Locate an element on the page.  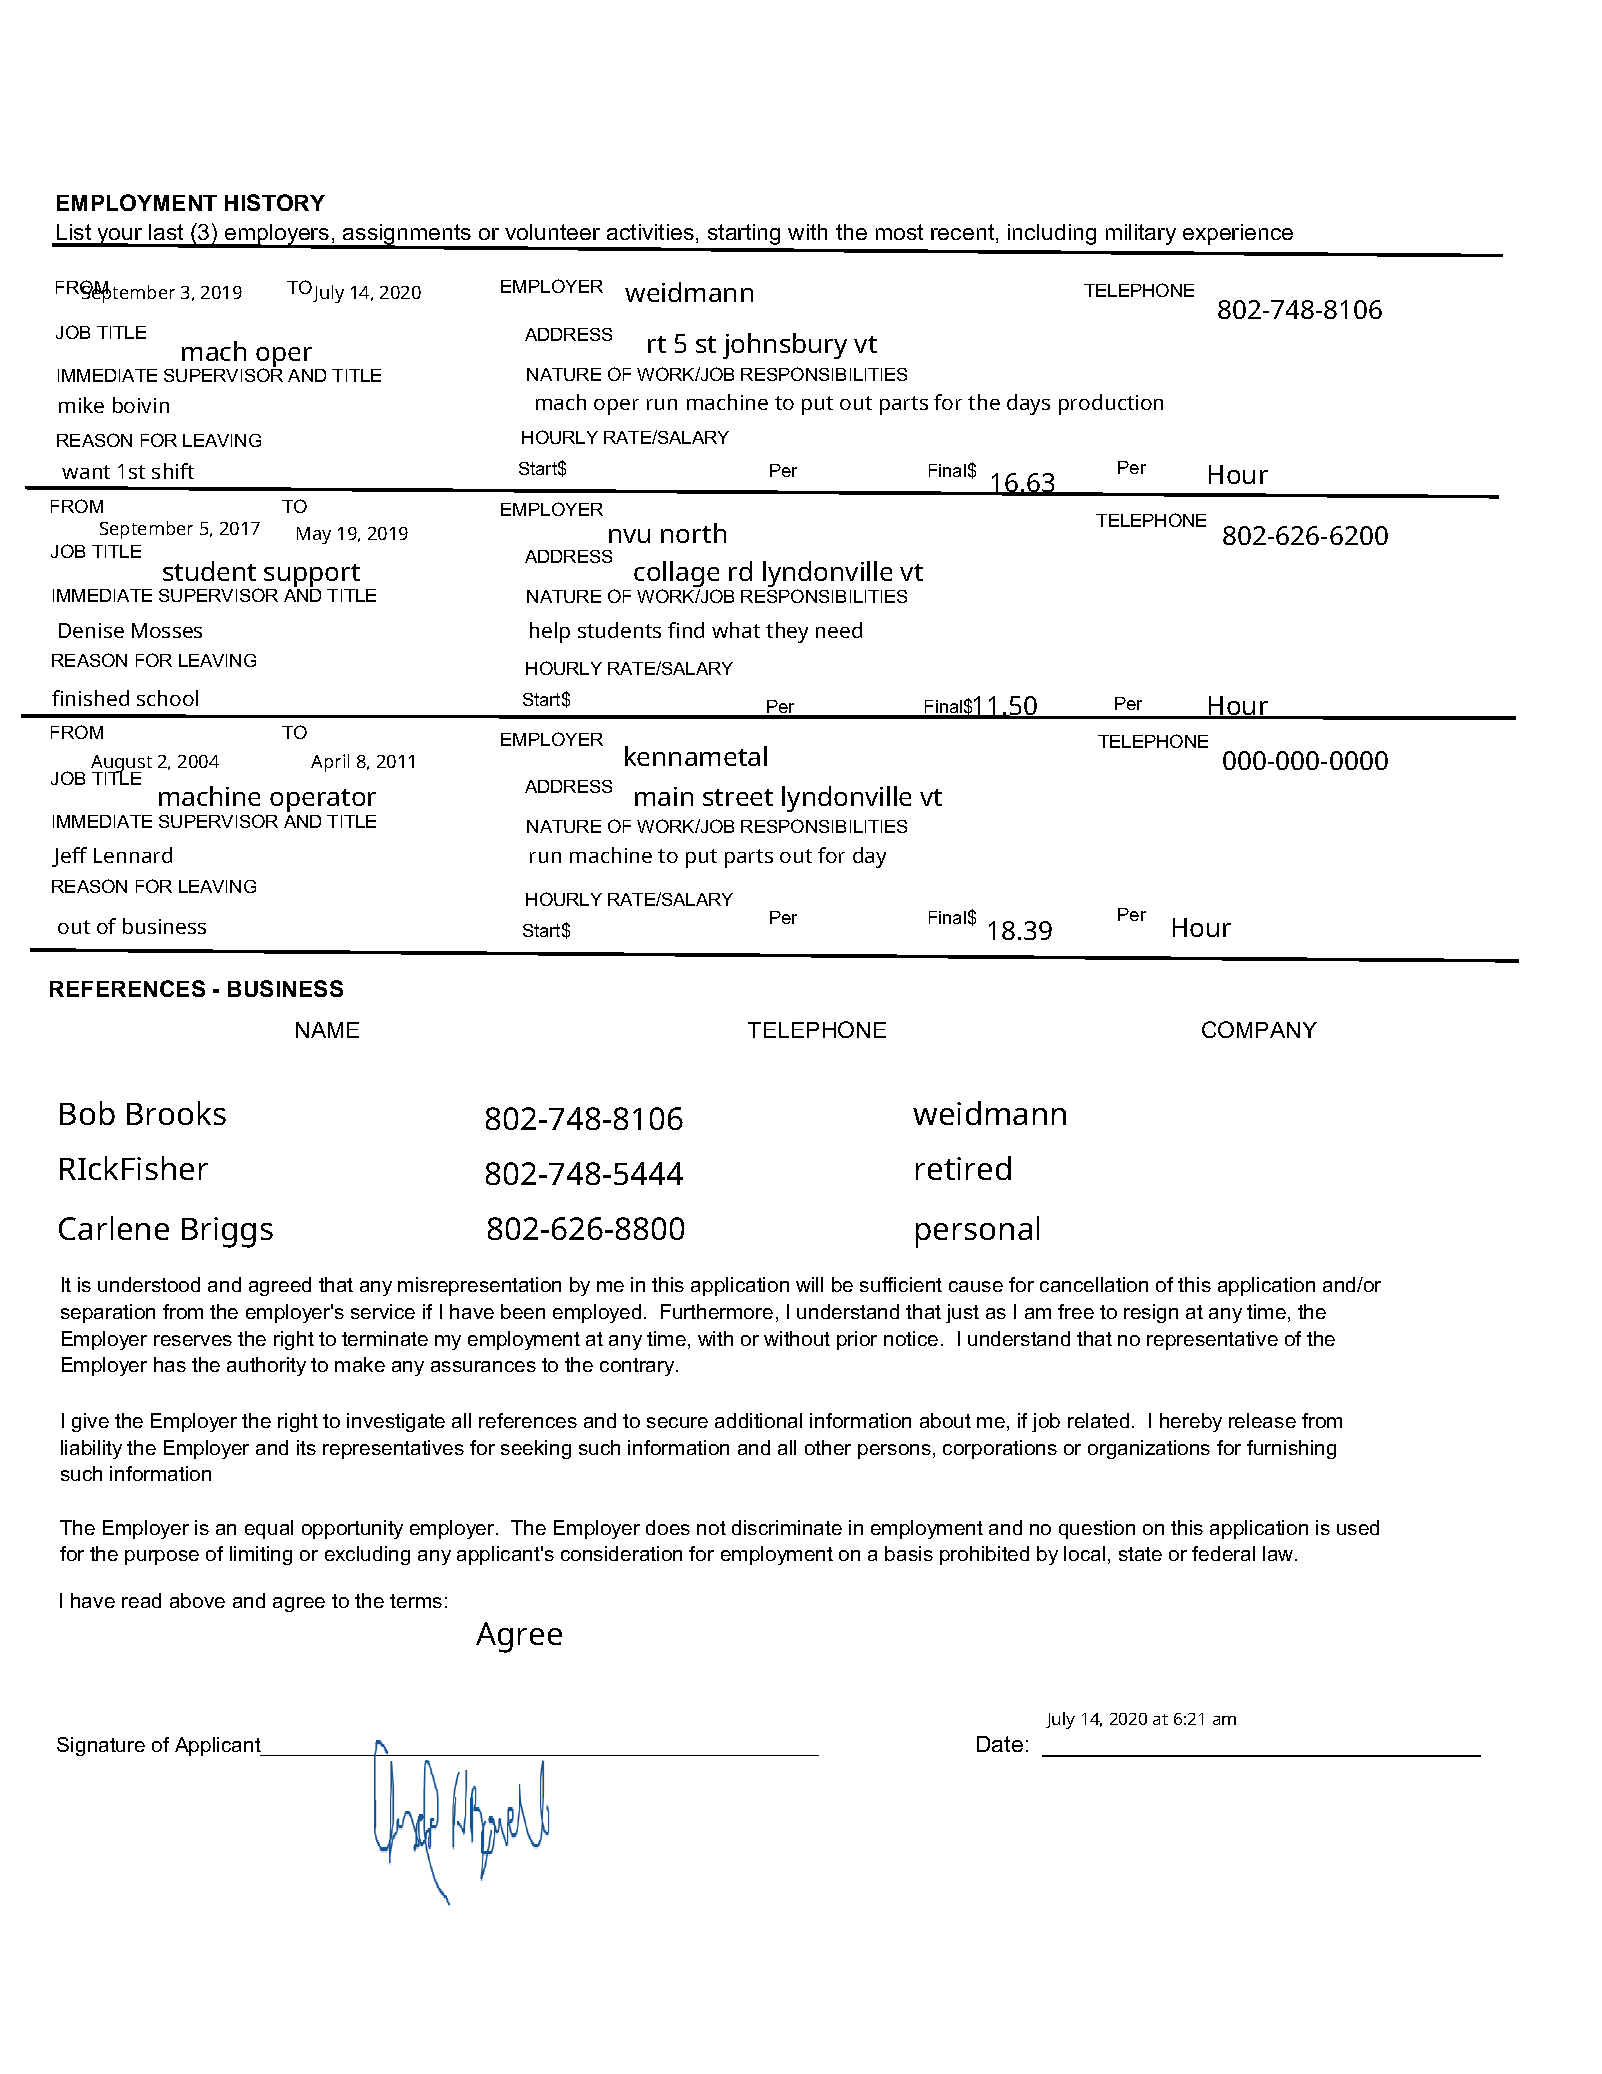
what is located at coordinates (736, 630).
